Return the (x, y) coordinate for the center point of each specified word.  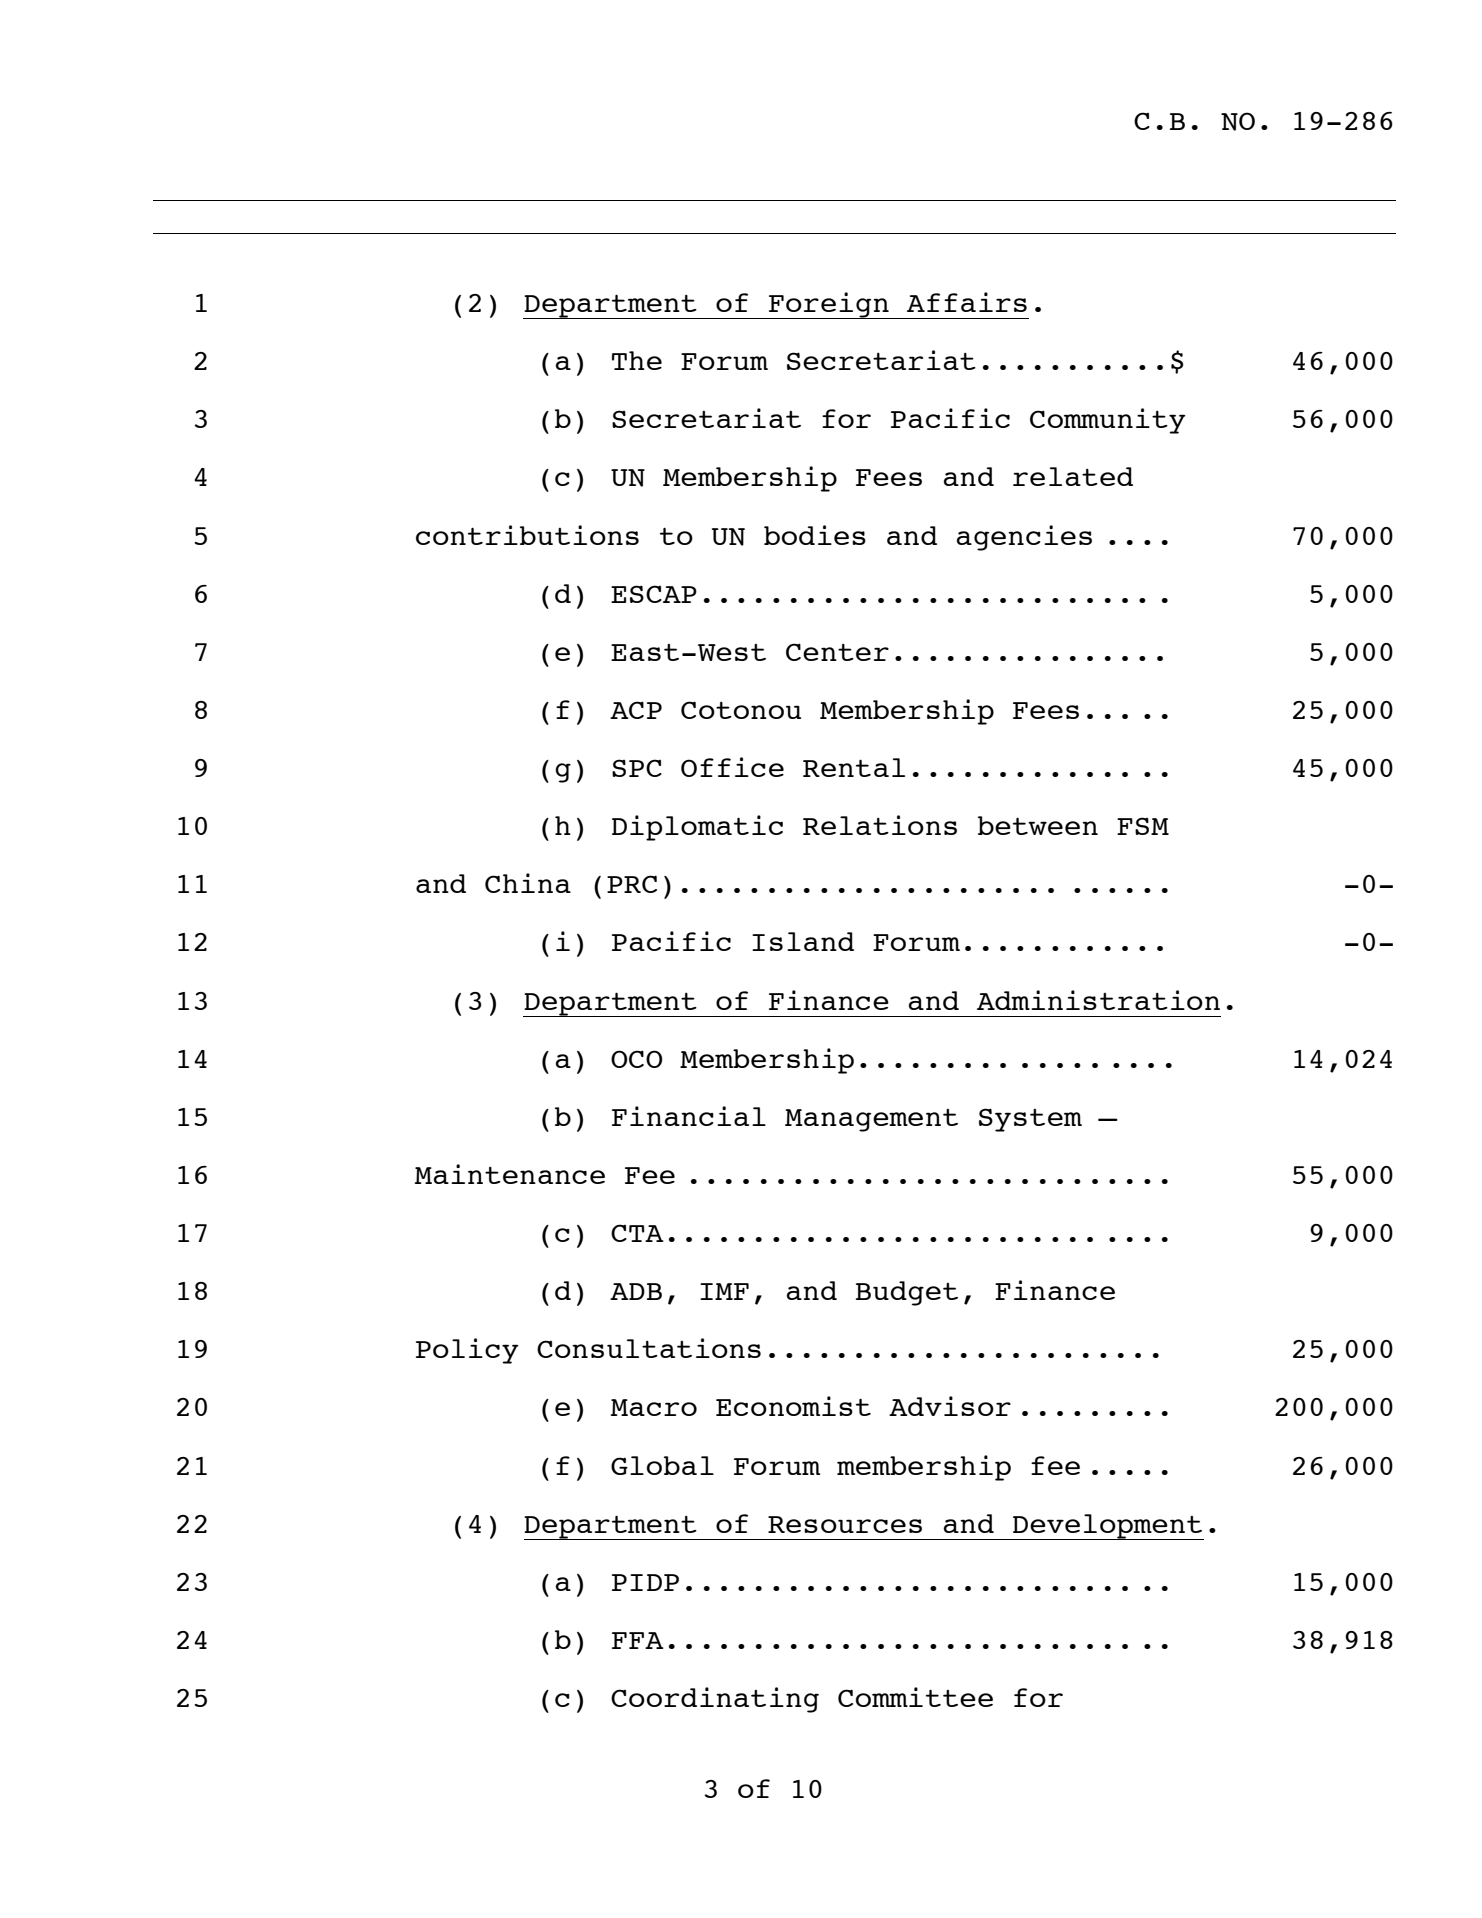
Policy (467, 1351)
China (528, 883)
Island (803, 941)
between (1038, 825)
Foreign (829, 305)
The (637, 360)
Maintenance (510, 1174)
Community (1108, 421)
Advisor (950, 1406)
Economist (793, 1406)
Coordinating (715, 1700)
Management (871, 1120)
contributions (527, 535)
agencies (1024, 538)
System (1030, 1120)
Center (837, 652)
